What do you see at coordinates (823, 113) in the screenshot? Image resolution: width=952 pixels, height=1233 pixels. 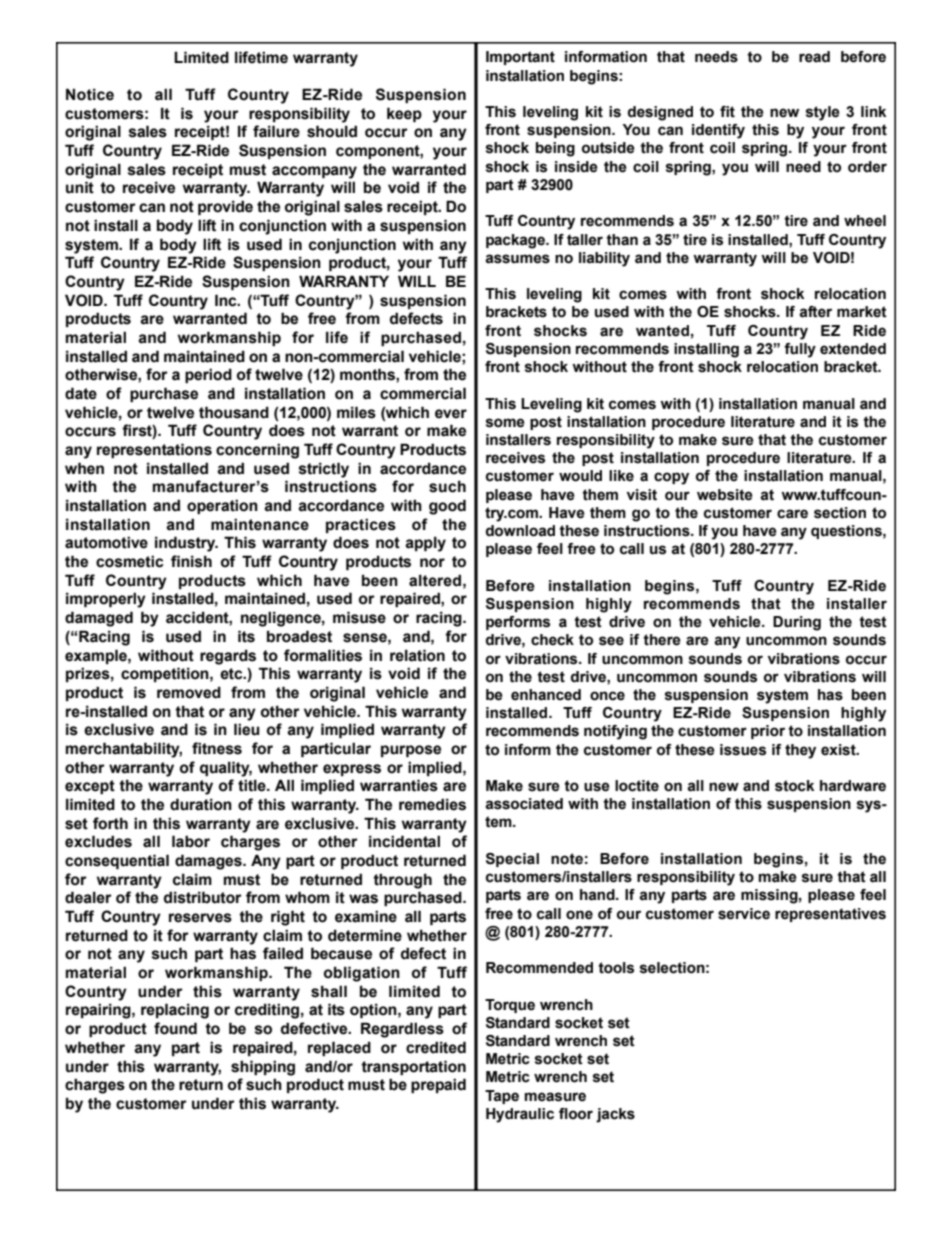 I see `style` at bounding box center [823, 113].
